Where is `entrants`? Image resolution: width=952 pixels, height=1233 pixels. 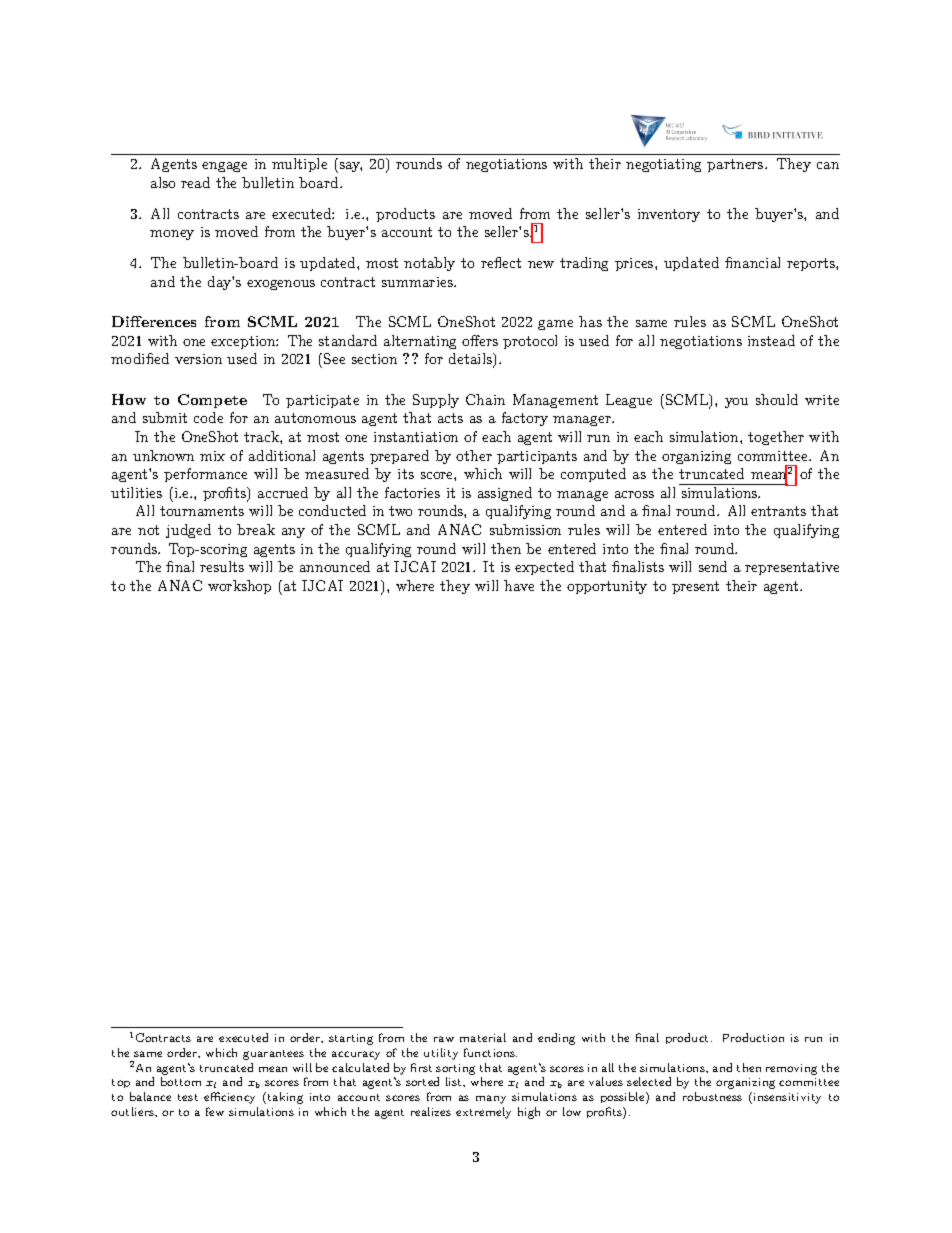 entrants is located at coordinates (778, 511).
